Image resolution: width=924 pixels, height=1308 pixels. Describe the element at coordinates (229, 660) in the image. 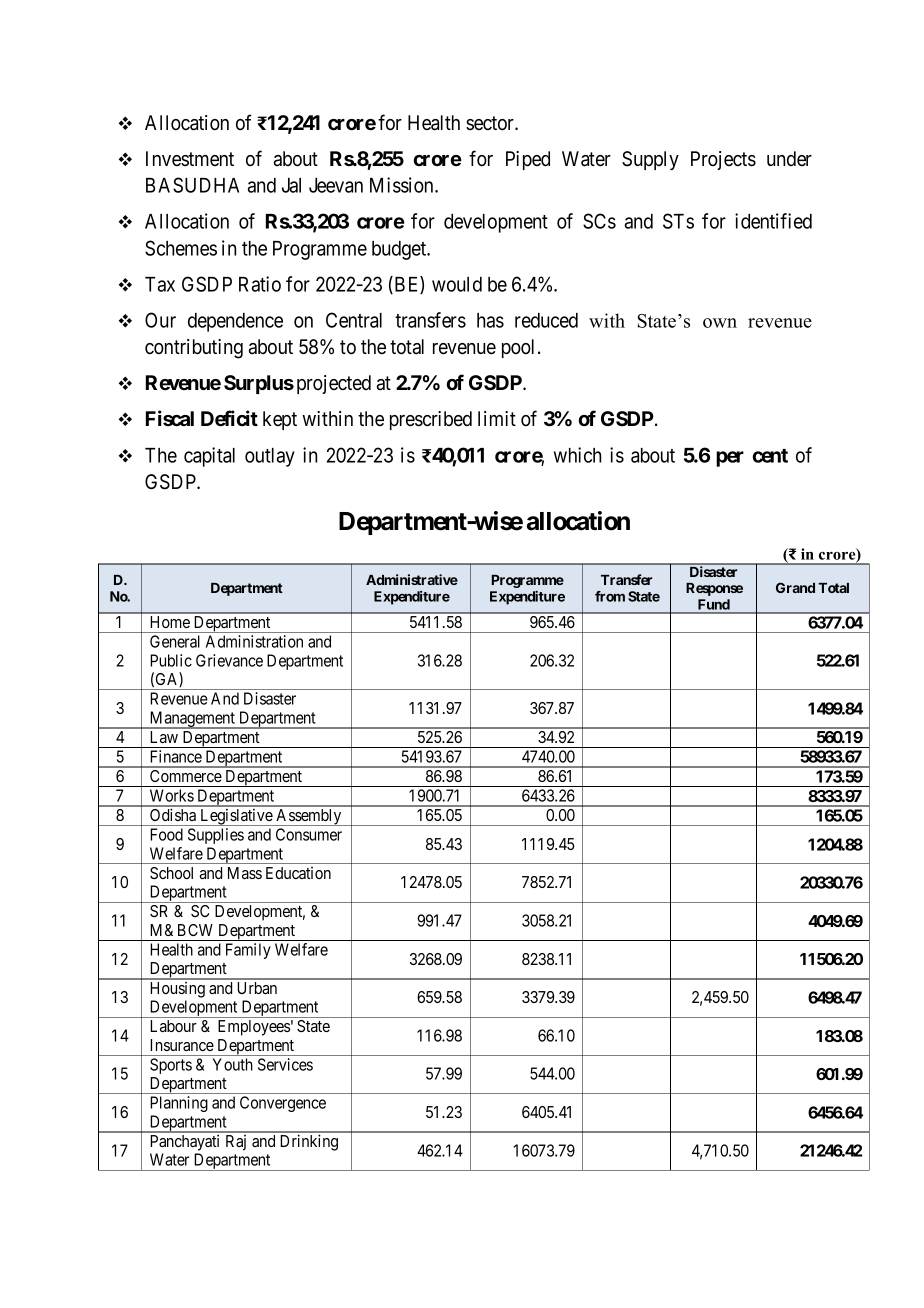

I see `Grievance` at that location.
